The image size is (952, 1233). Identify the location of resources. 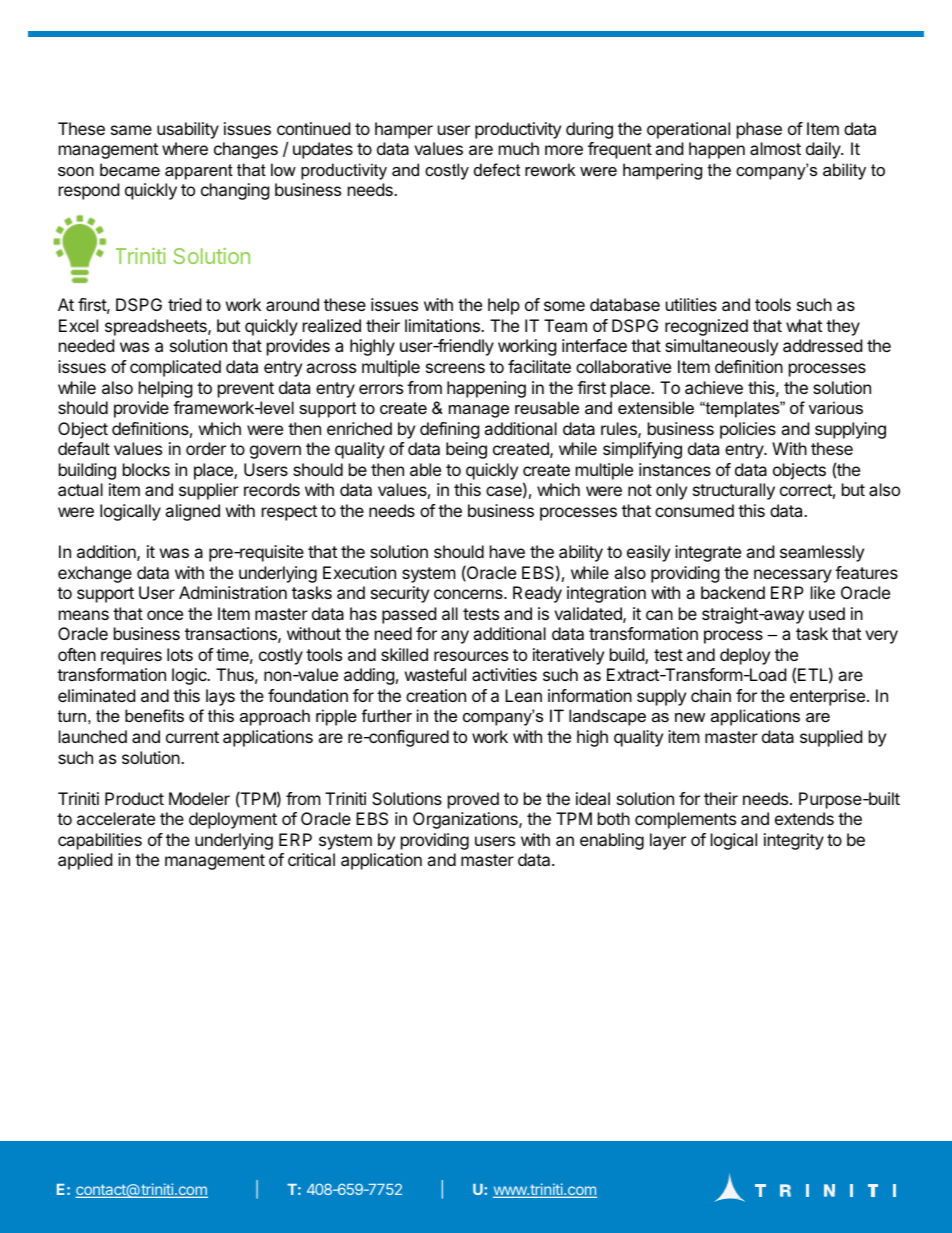
(471, 656).
